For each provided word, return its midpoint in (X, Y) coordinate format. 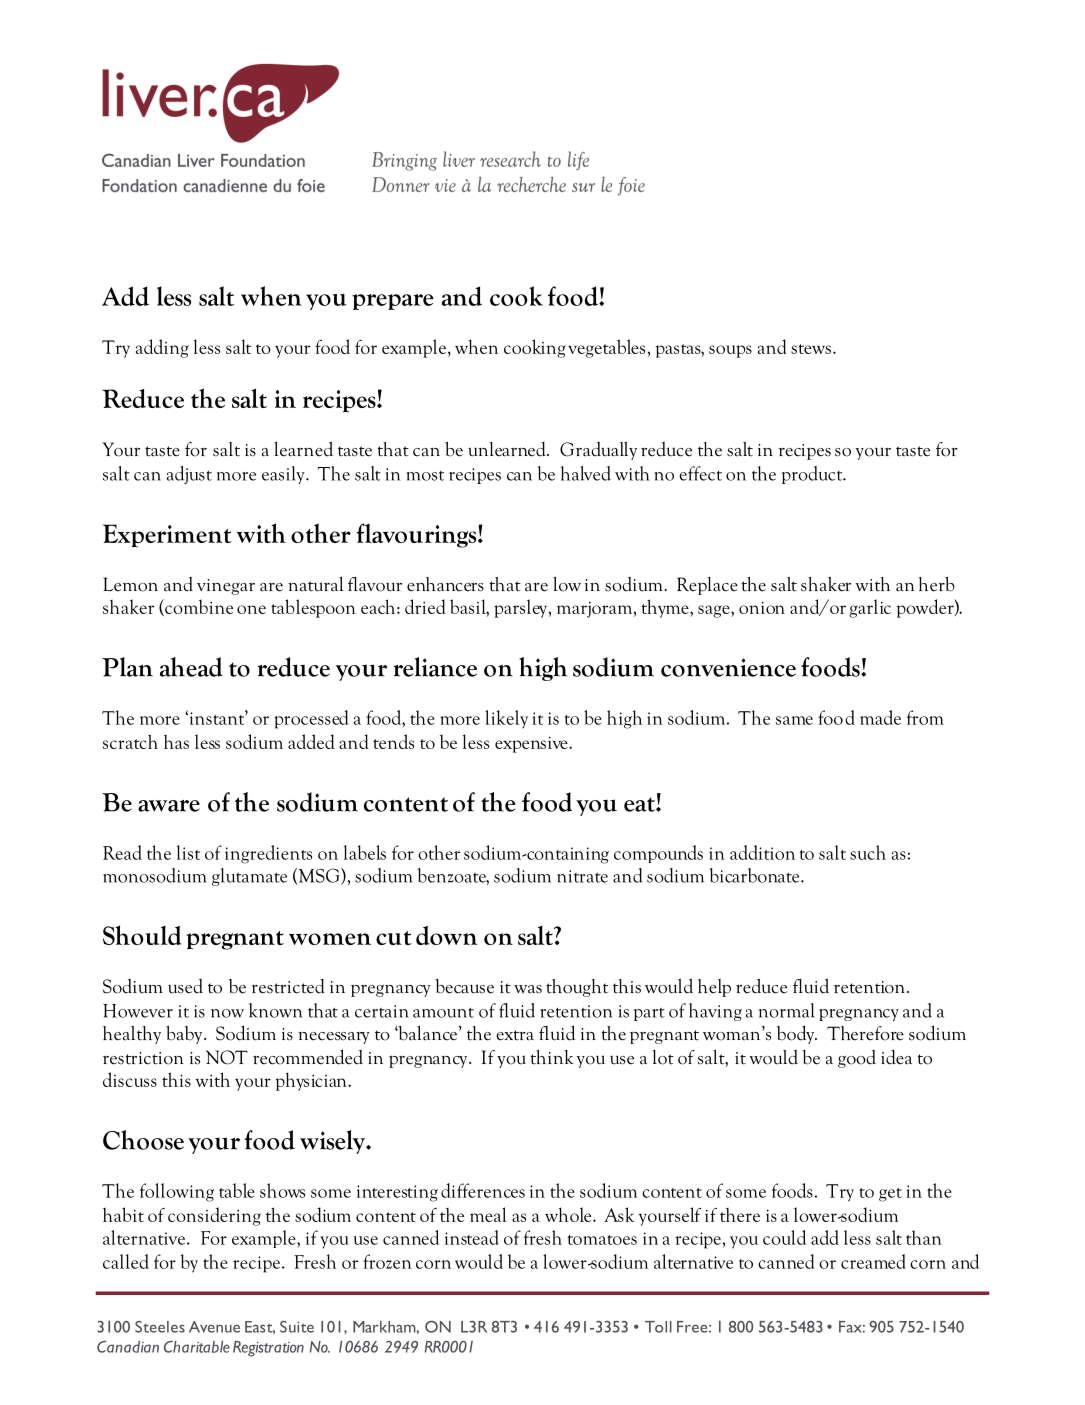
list (188, 852)
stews (811, 349)
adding (162, 348)
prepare (393, 302)
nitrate (582, 876)
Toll (658, 1327)
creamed (873, 1261)
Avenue (214, 1327)
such (868, 852)
